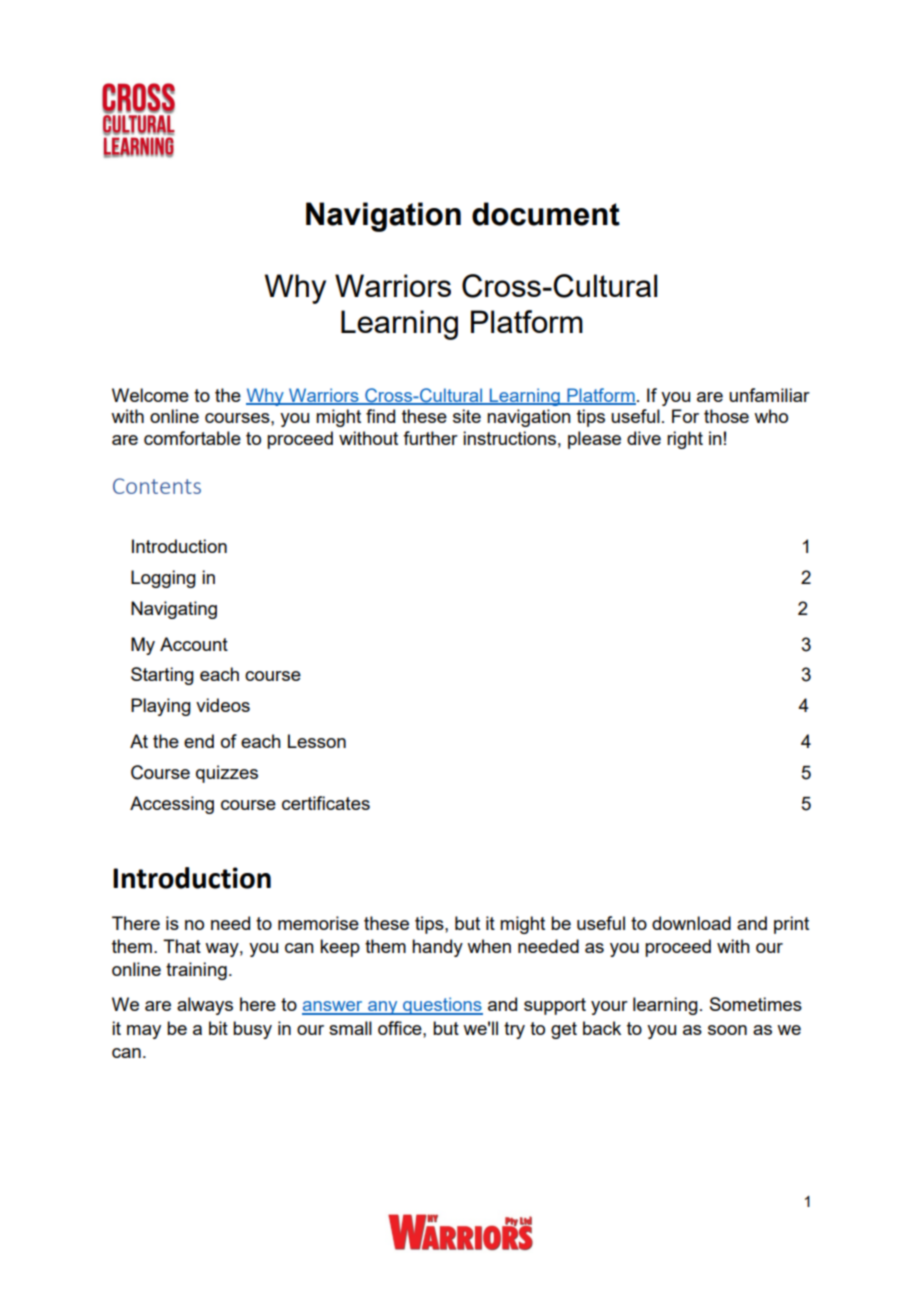 The width and height of the document is (924, 1308). Describe the element at coordinates (685, 440) in the document. I see `right` at that location.
